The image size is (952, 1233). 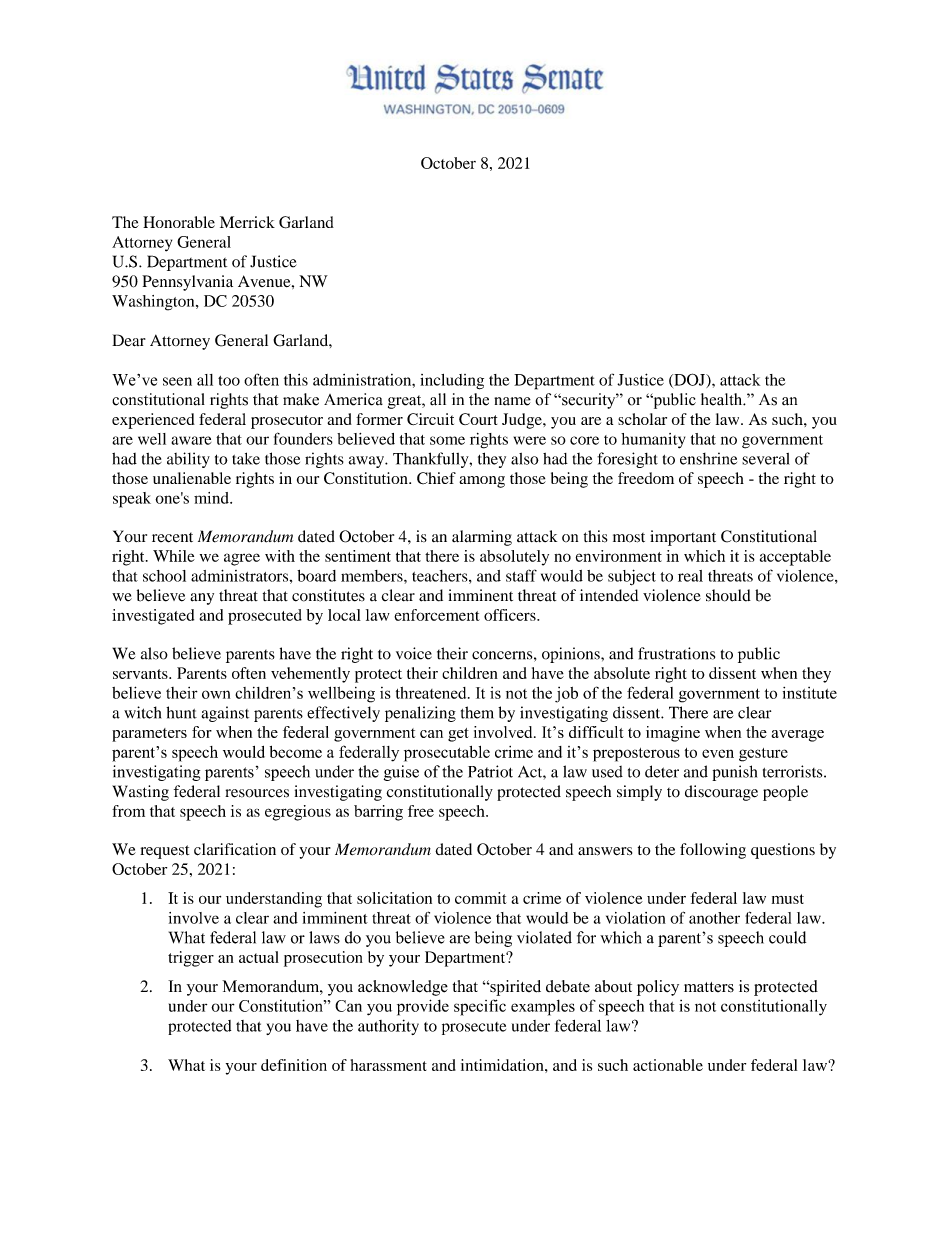 What do you see at coordinates (482, 538) in the image?
I see `alarming` at bounding box center [482, 538].
